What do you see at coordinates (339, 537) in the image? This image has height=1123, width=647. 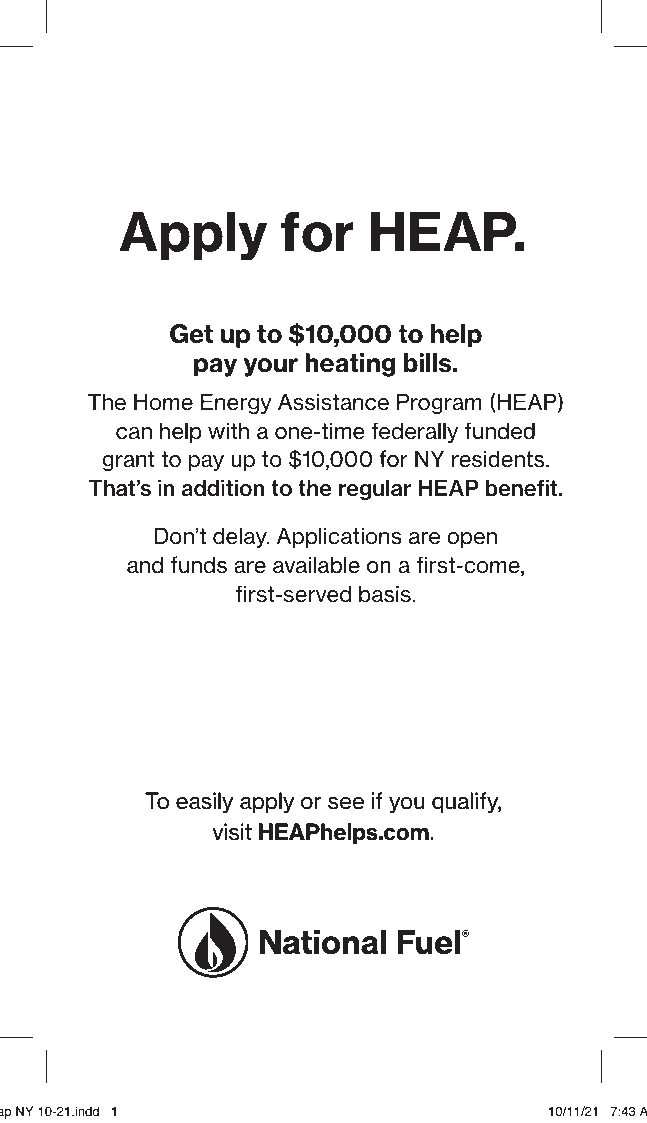 I see `Applications` at bounding box center [339, 537].
